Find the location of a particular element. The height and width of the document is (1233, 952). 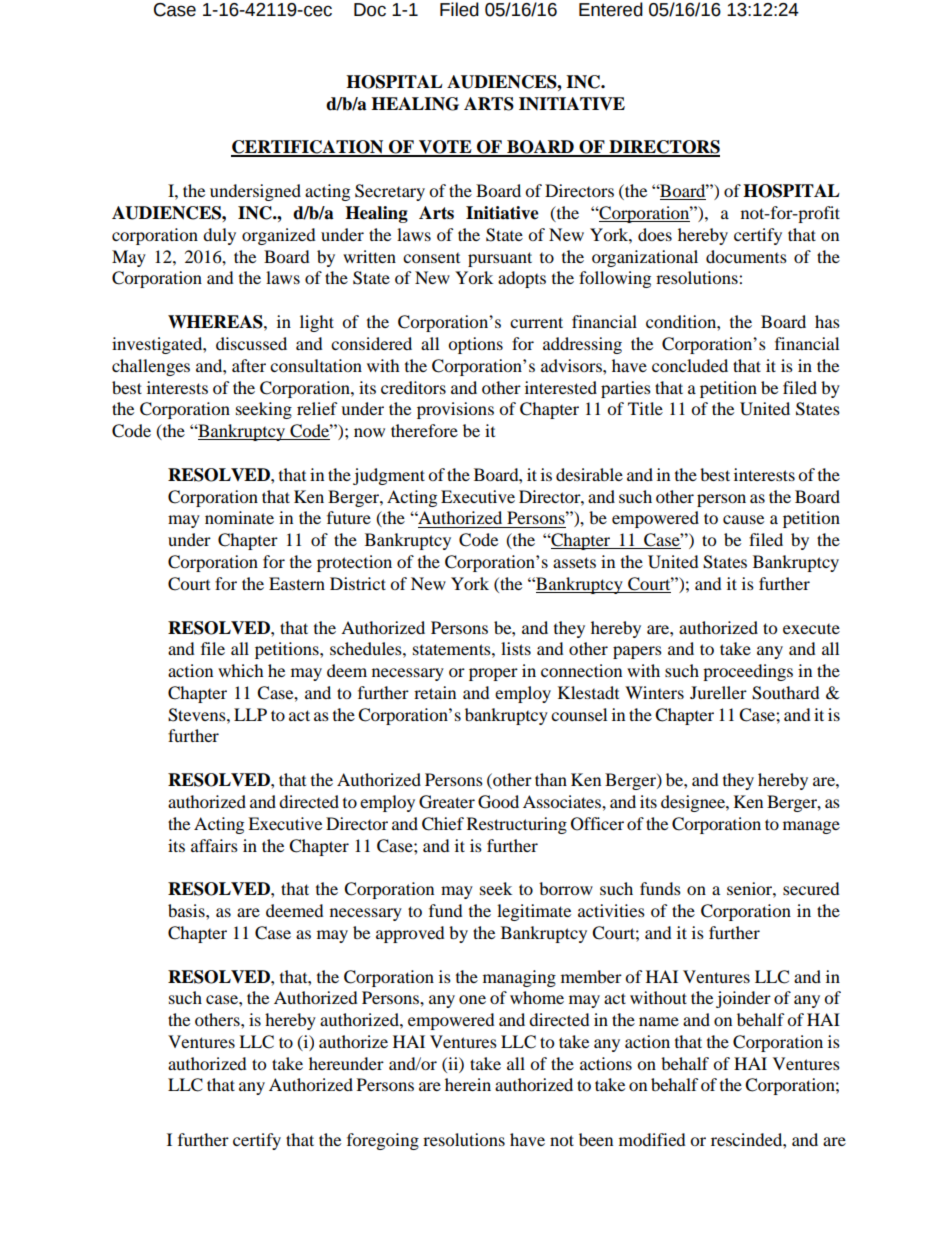

options is located at coordinates (475, 345).
